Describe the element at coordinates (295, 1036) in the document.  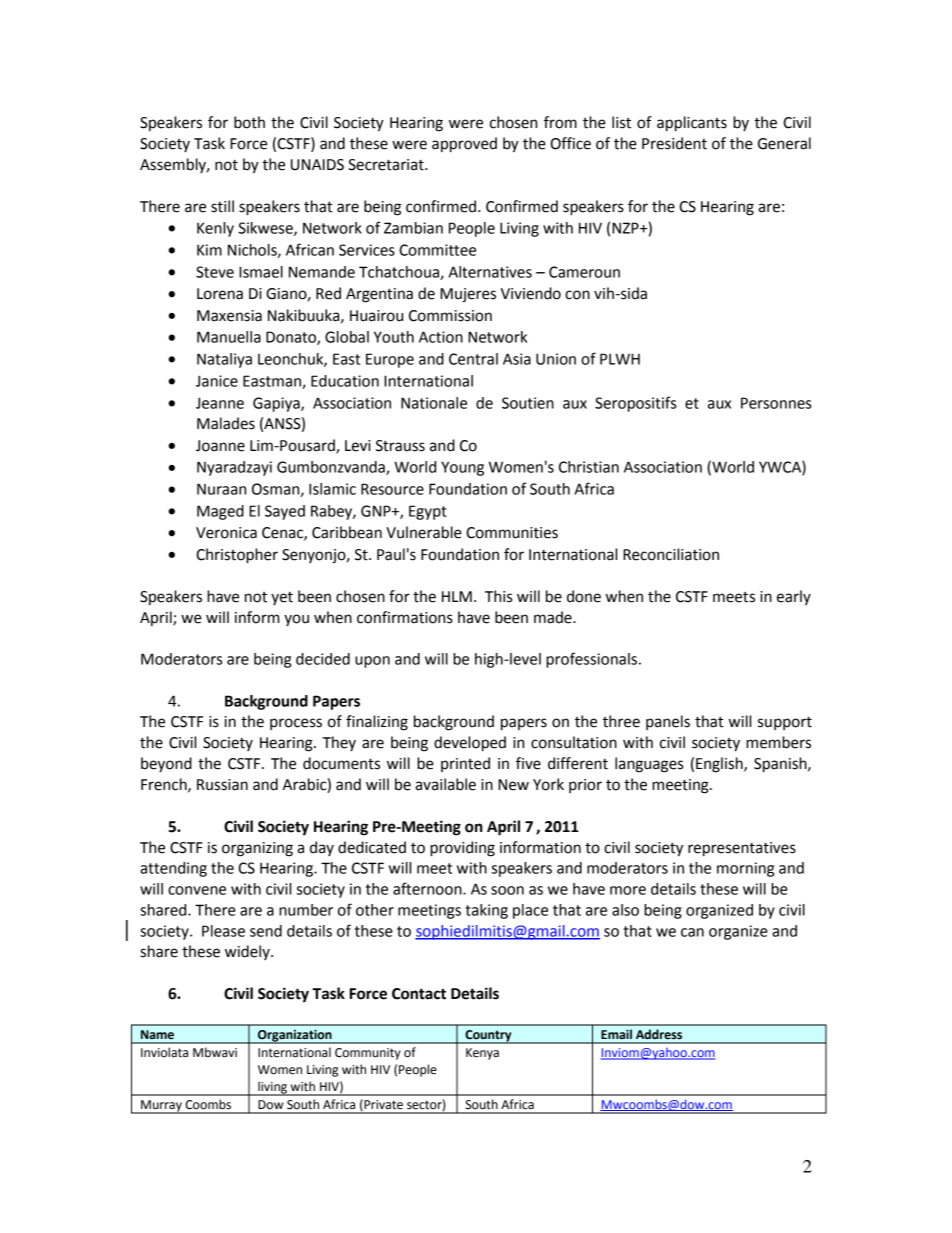
I see `Organization` at that location.
